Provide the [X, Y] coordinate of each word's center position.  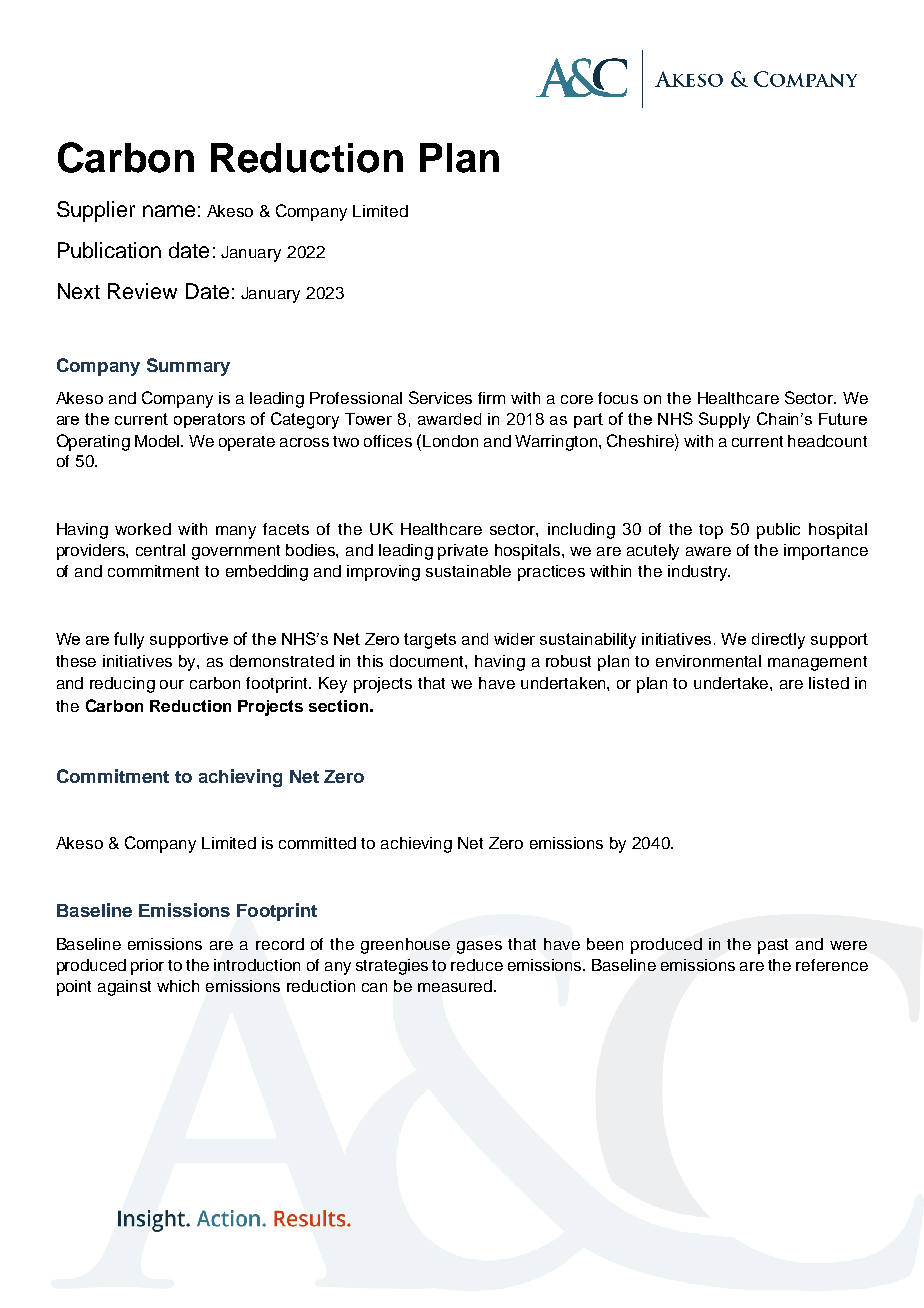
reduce [477, 965]
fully [129, 640]
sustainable [468, 571]
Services [440, 397]
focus [618, 398]
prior [147, 967]
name [169, 211]
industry [698, 573]
